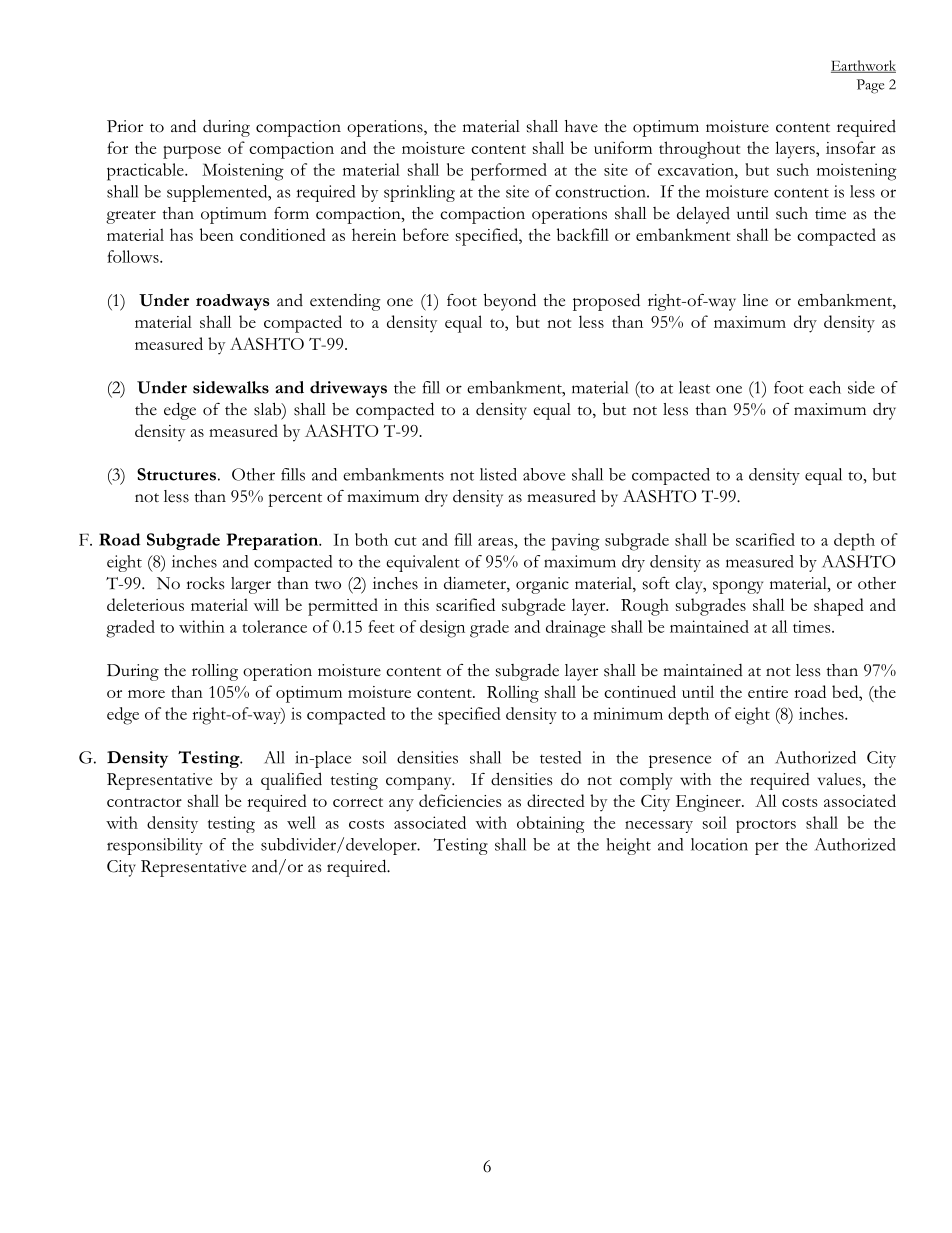 The height and width of the screenshot is (1233, 952). Describe the element at coordinates (125, 126) in the screenshot. I see `Prior` at that location.
